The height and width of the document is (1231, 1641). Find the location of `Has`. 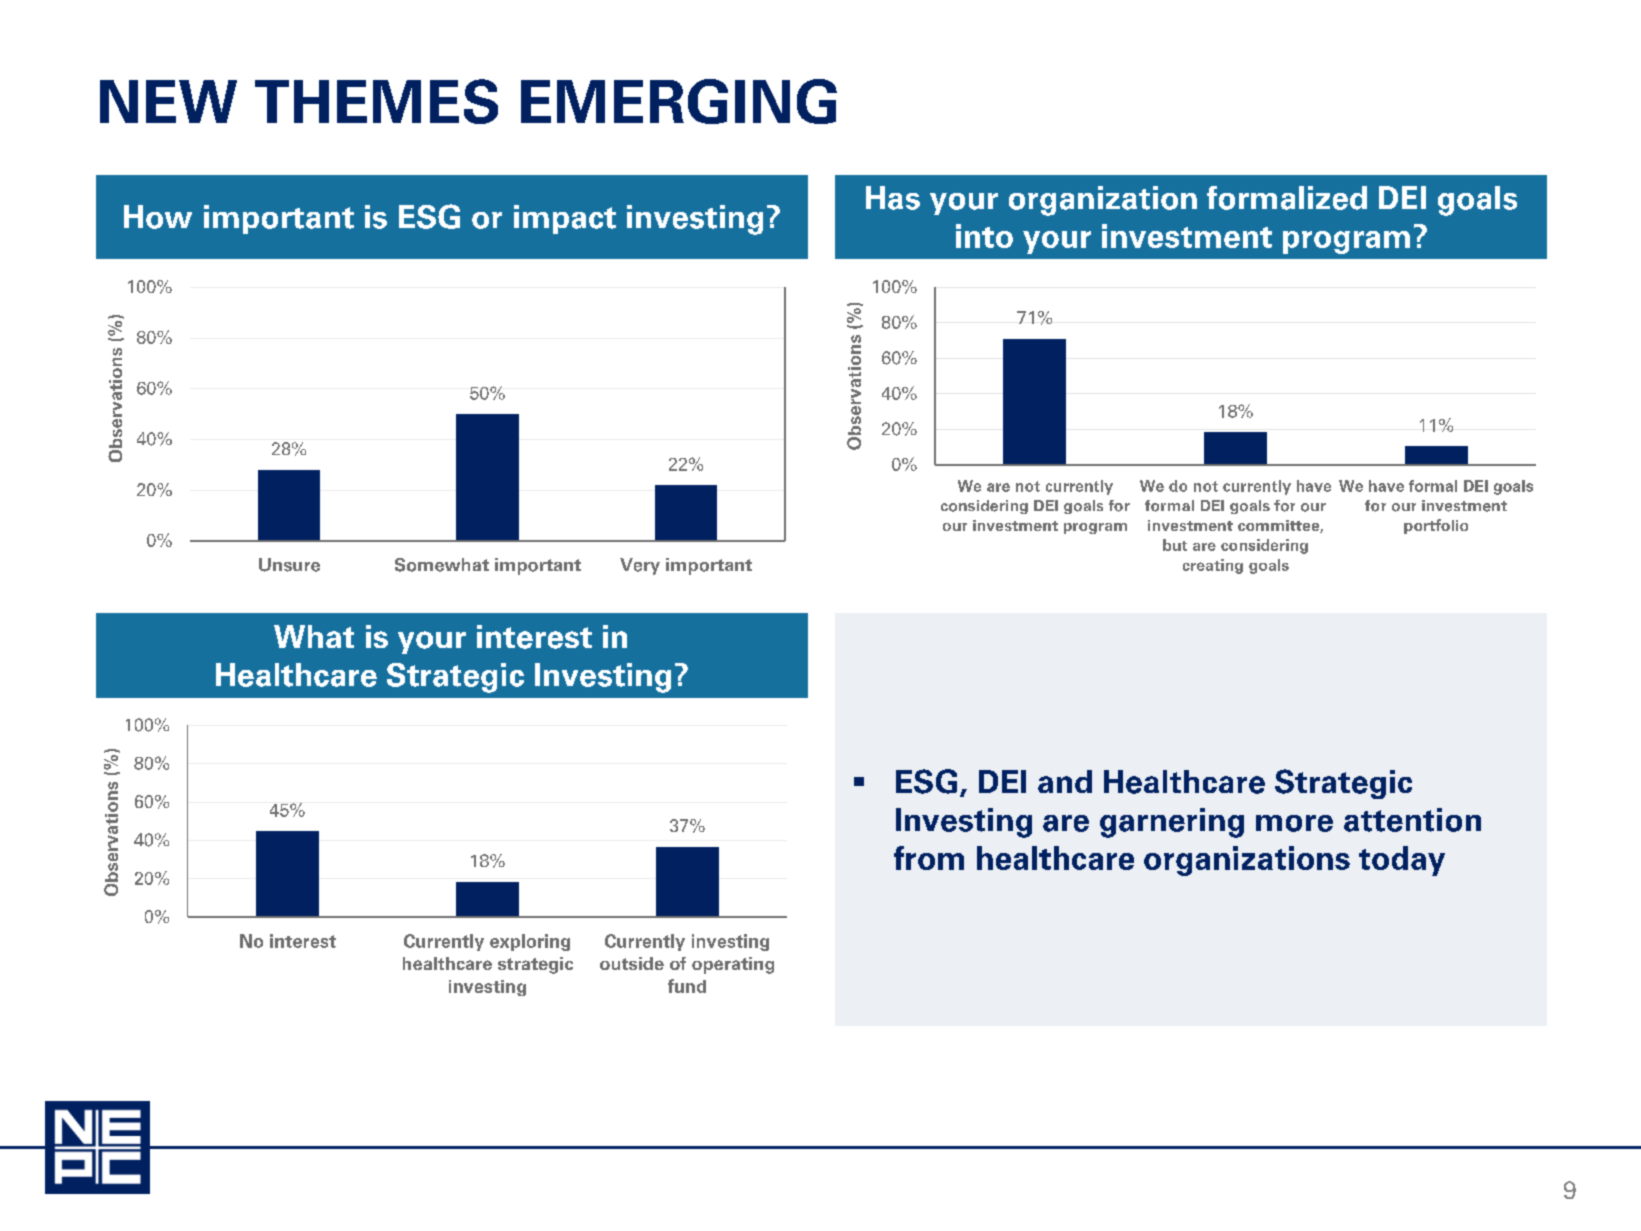

Has is located at coordinates (893, 198).
